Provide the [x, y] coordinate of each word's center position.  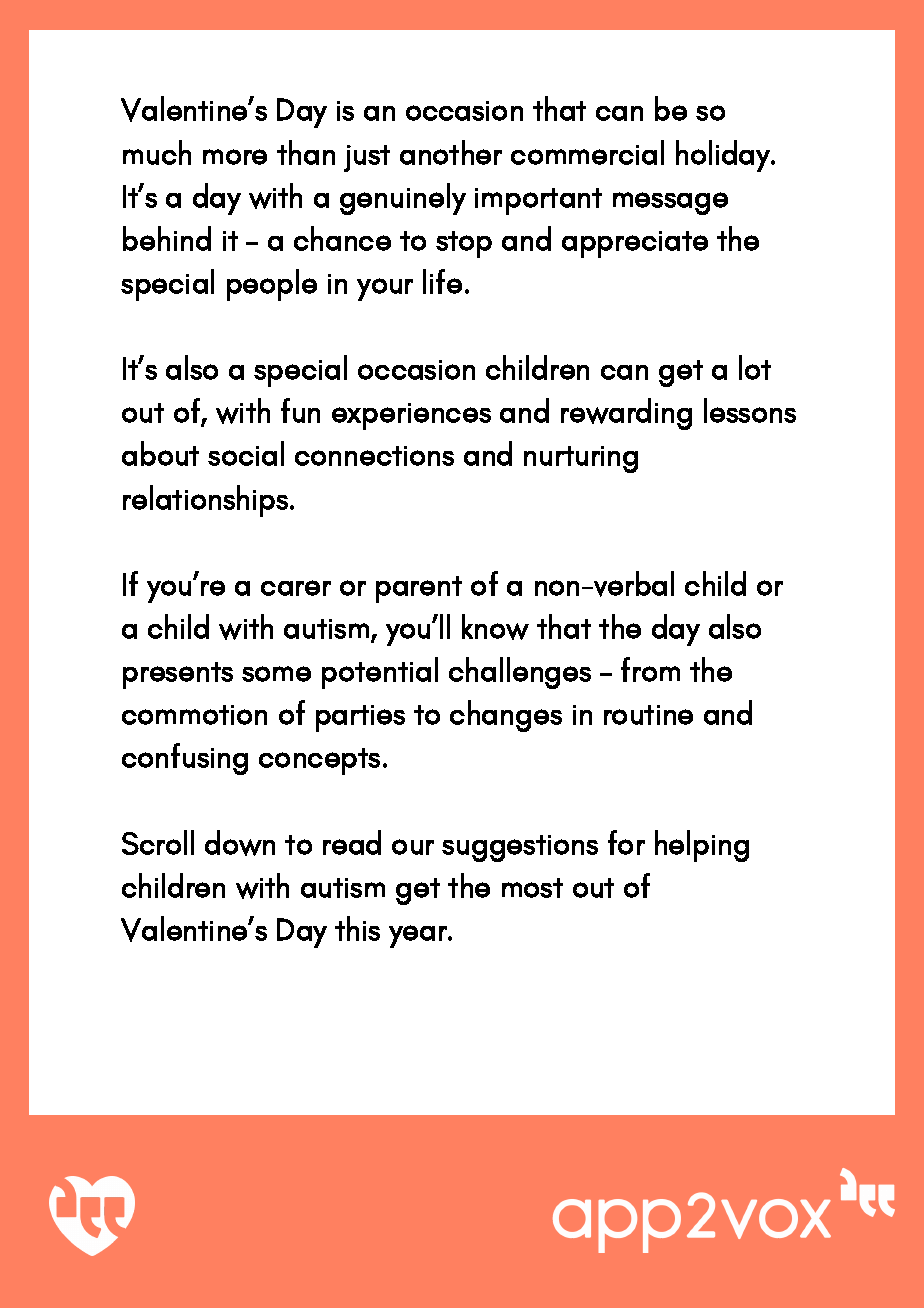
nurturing [581, 459]
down [240, 843]
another [451, 152]
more [235, 157]
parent [419, 589]
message [670, 203]
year [419, 936]
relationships [205, 501]
